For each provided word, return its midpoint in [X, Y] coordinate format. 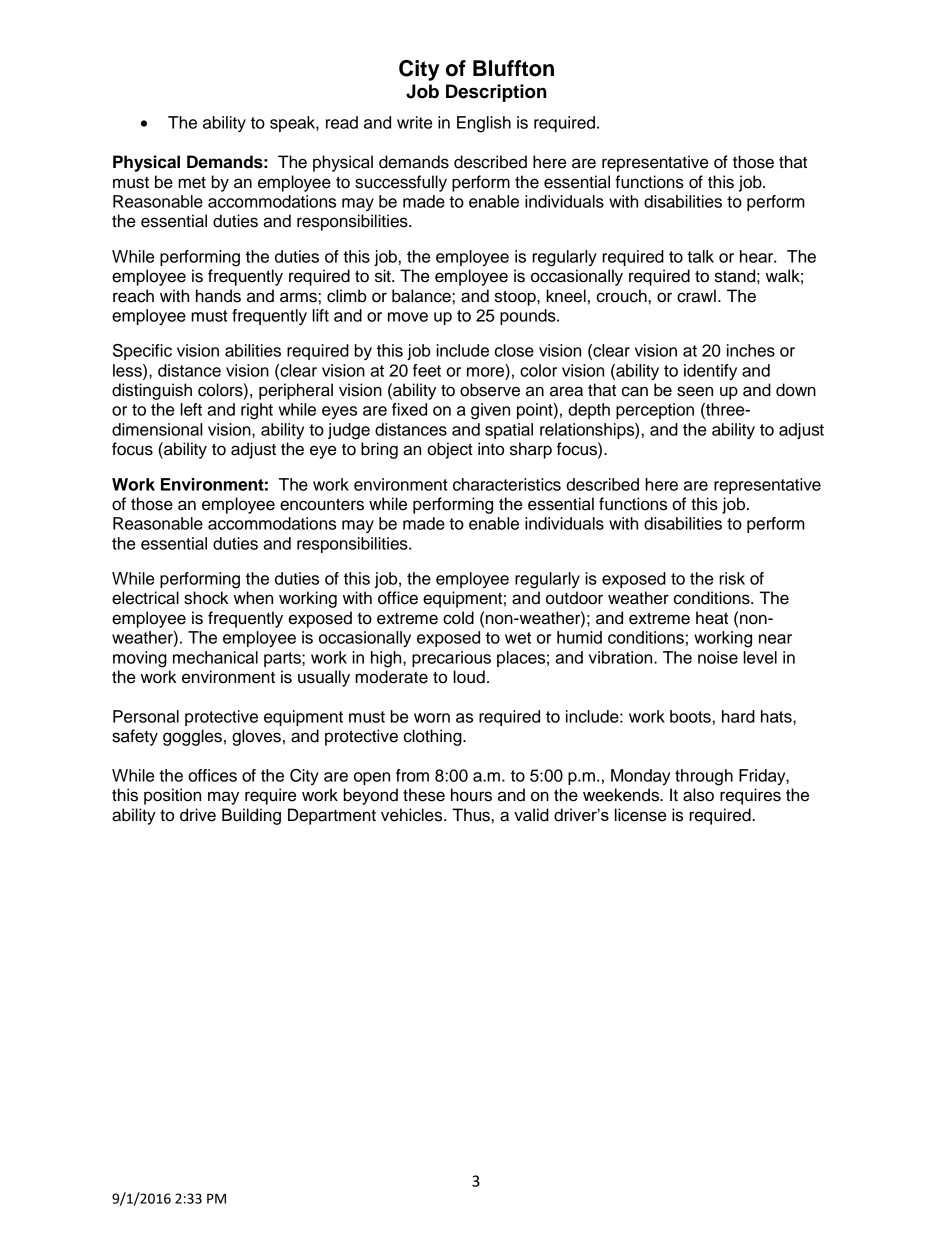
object [450, 450]
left [191, 409]
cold [458, 618]
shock [206, 598]
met [192, 183]
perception [655, 411]
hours [471, 795]
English [484, 124]
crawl [696, 296]
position [172, 796]
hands [218, 296]
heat [712, 618]
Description [496, 93]
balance [421, 296]
